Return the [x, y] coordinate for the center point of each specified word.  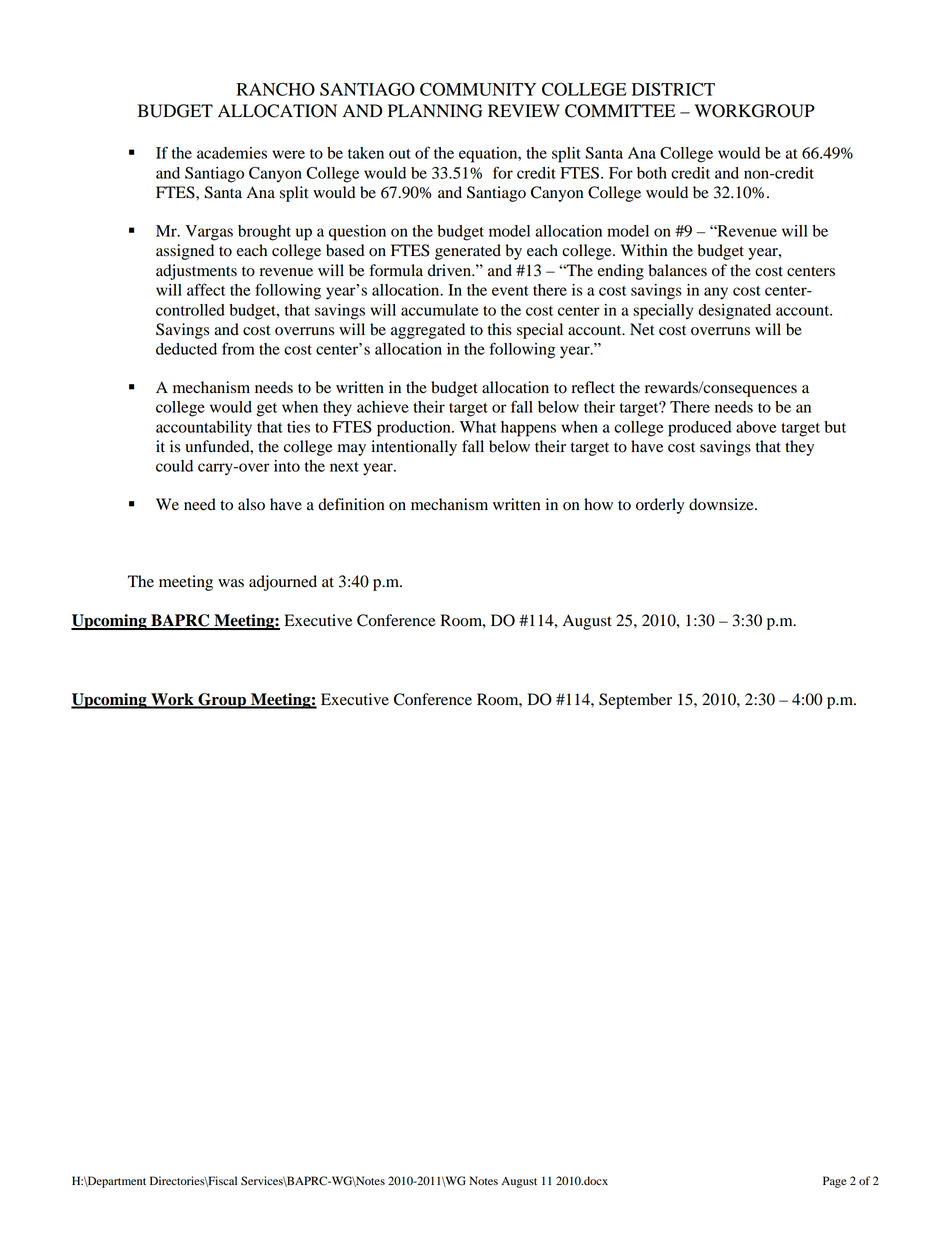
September [635, 701]
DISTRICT [673, 89]
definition [351, 504]
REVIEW [524, 110]
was [231, 583]
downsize [722, 504]
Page [835, 1182]
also [251, 504]
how [598, 504]
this [500, 329]
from [238, 348]
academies [232, 153]
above [756, 427]
